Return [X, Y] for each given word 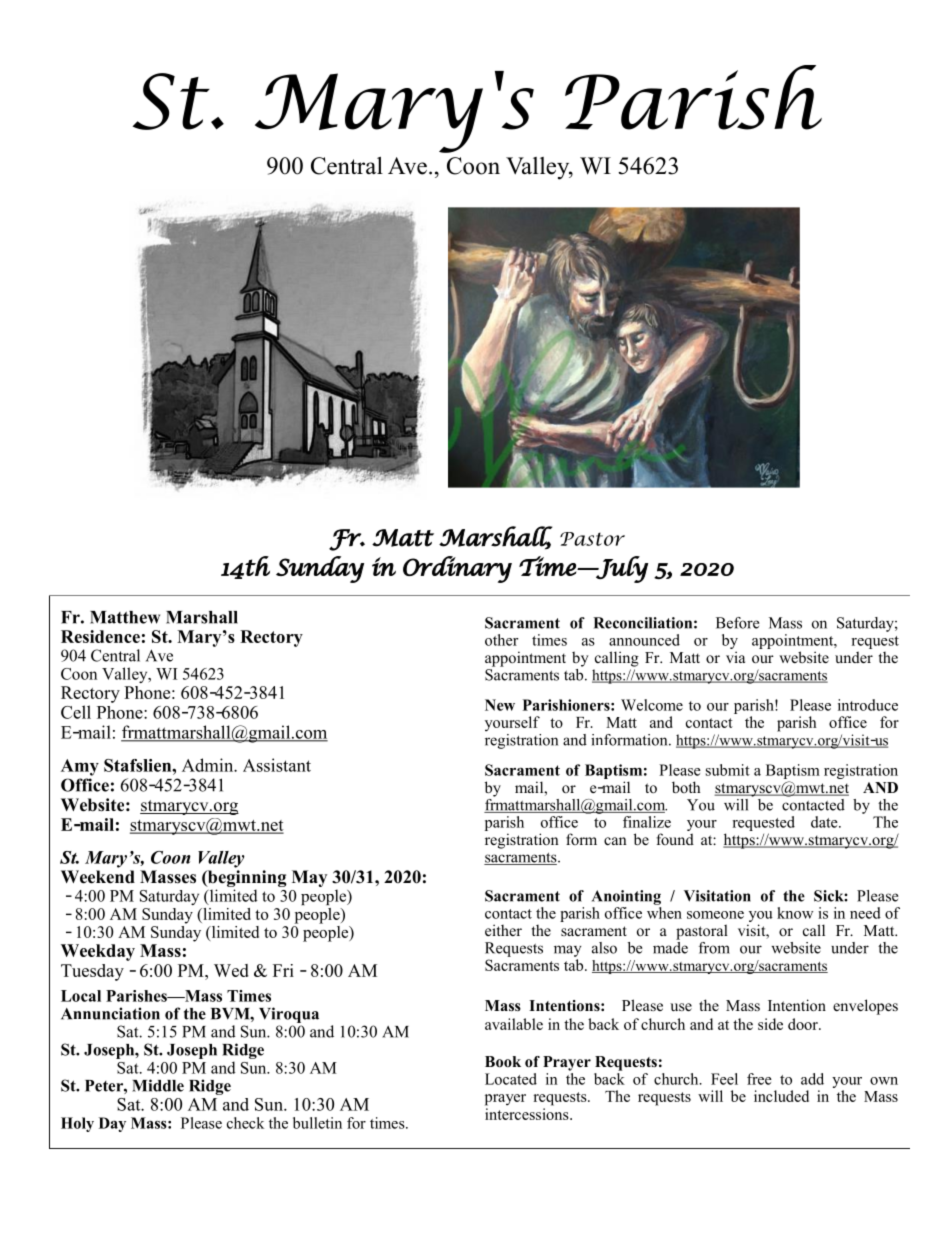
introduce [868, 705]
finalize [647, 822]
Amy [80, 767]
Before [737, 623]
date [825, 822]
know [795, 913]
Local [81, 996]
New [500, 705]
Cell [76, 712]
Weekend [98, 877]
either [503, 930]
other [501, 640]
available [514, 1024]
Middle [158, 1085]
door [804, 1024]
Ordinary [457, 569]
